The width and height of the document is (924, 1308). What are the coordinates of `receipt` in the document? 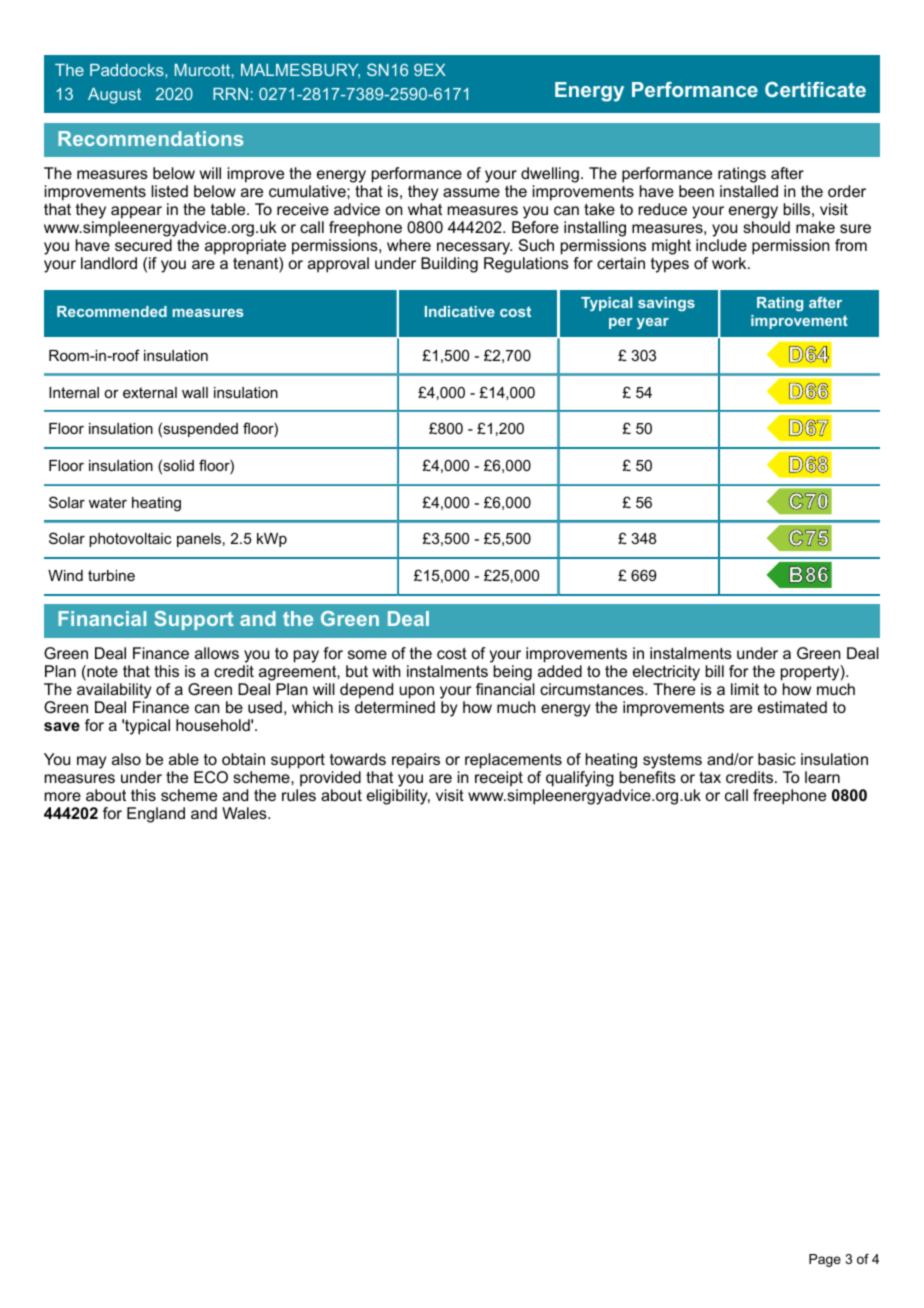 It's located at (499, 779).
